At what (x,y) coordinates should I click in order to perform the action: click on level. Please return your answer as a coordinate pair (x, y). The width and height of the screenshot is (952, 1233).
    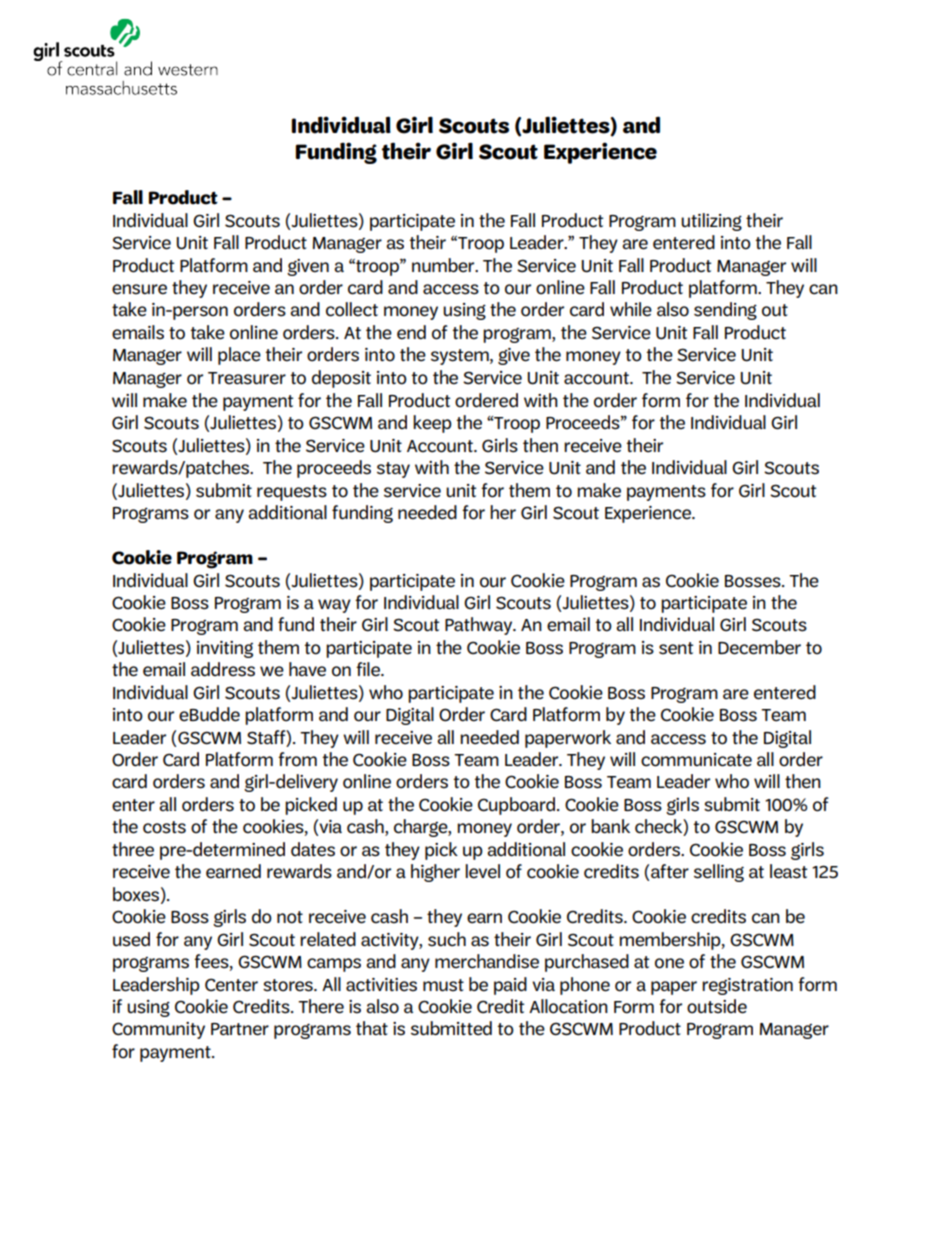
    Looking at the image, I should click on (482, 871).
